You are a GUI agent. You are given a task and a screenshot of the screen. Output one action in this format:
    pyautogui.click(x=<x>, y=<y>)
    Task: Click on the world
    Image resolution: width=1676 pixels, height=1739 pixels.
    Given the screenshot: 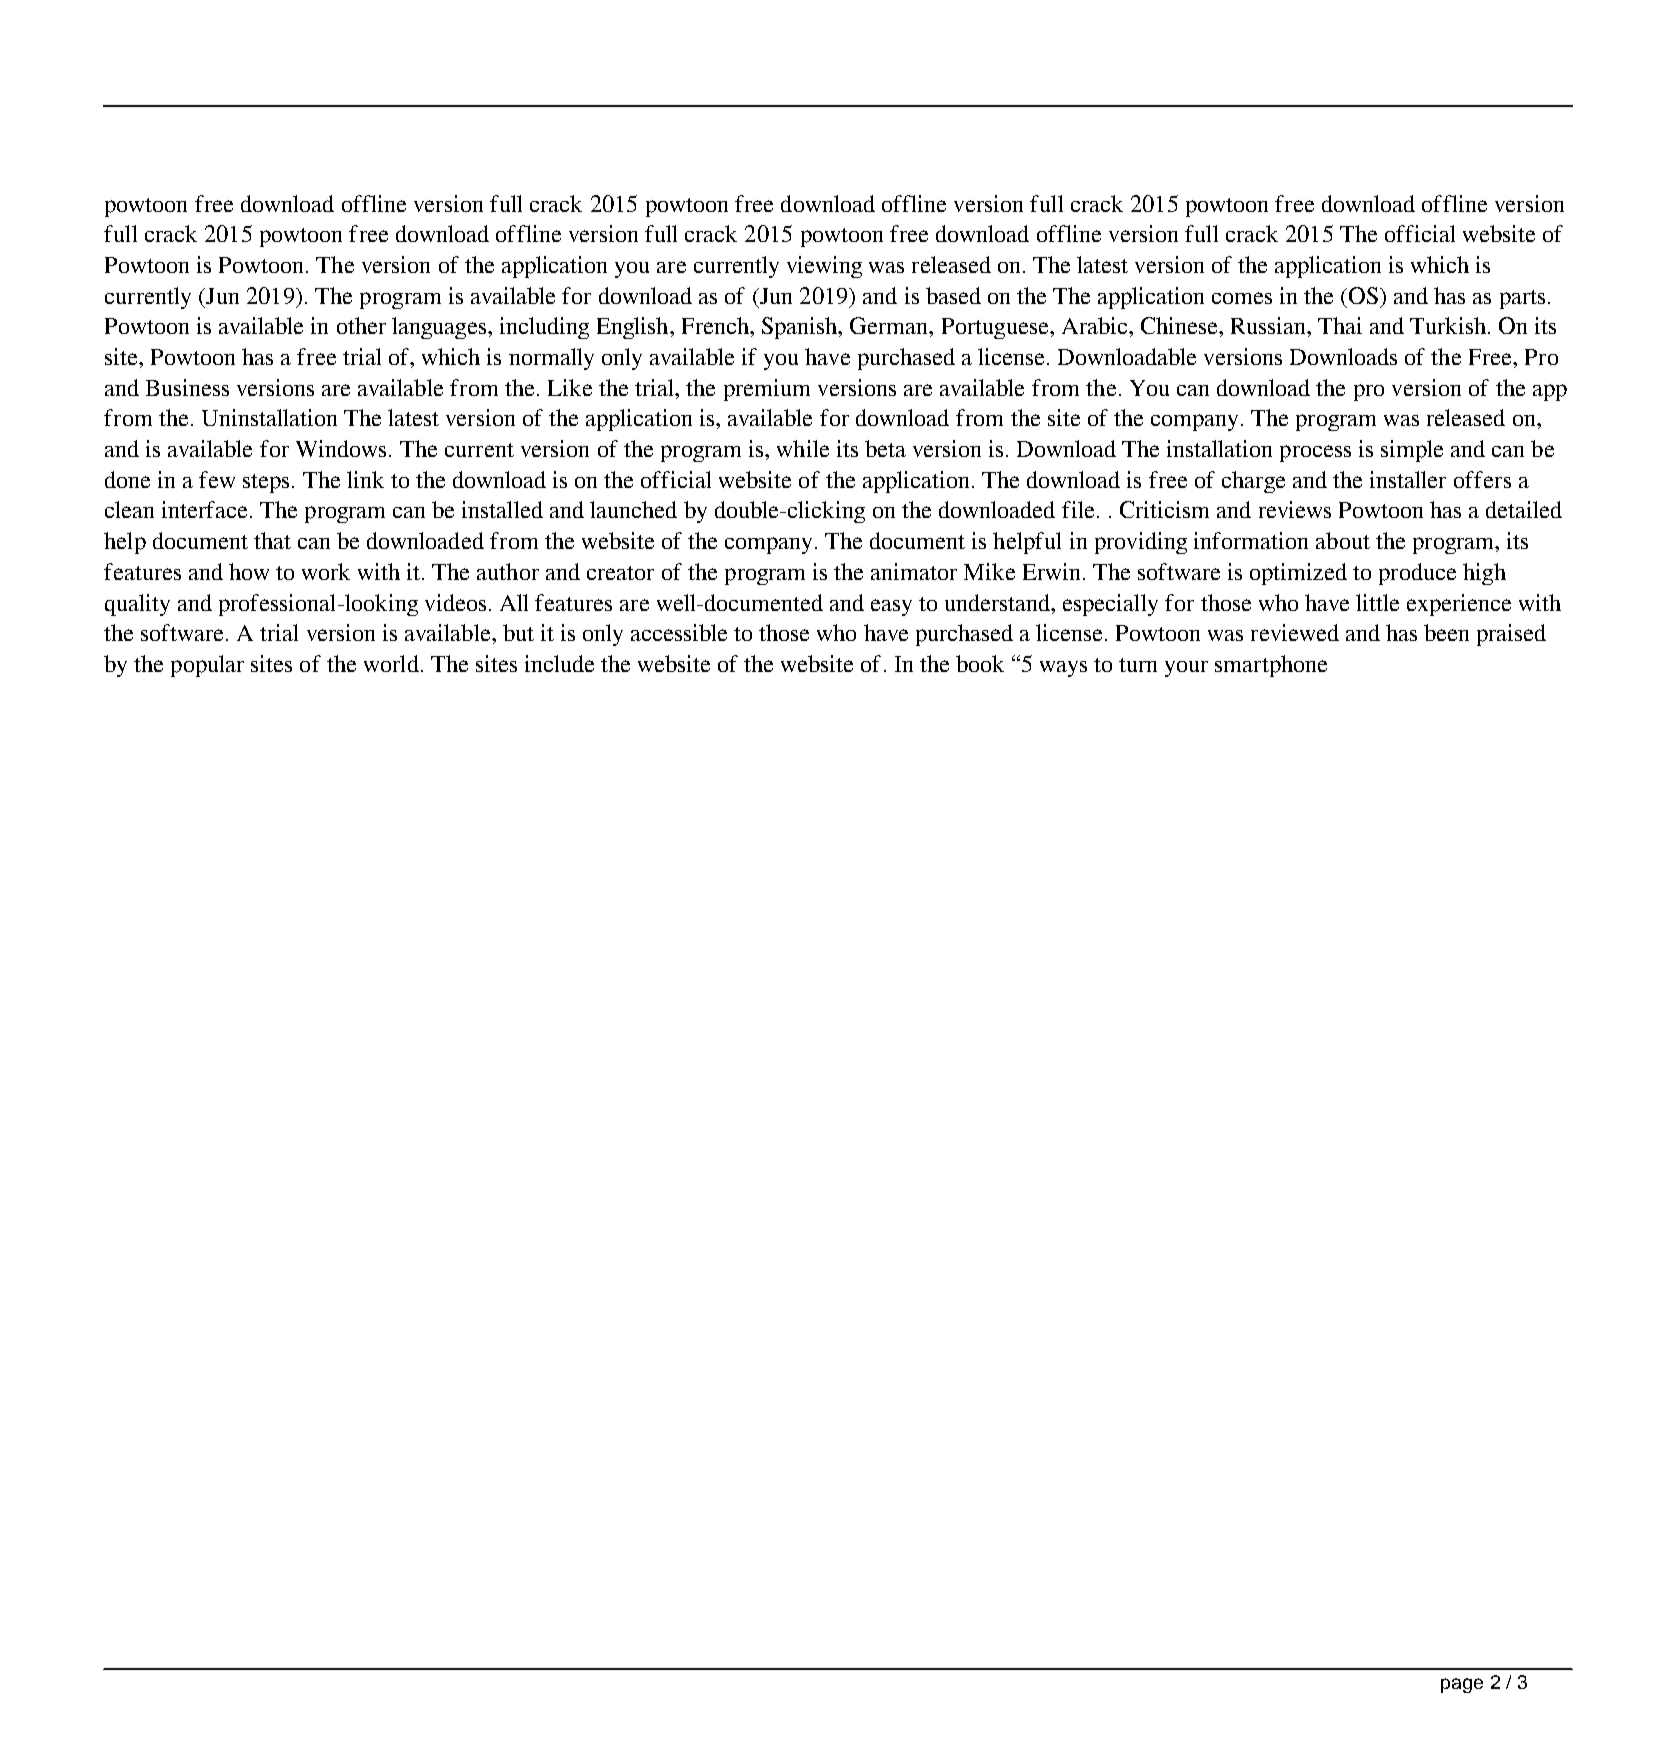 What is the action you would take?
    pyautogui.click(x=391, y=663)
